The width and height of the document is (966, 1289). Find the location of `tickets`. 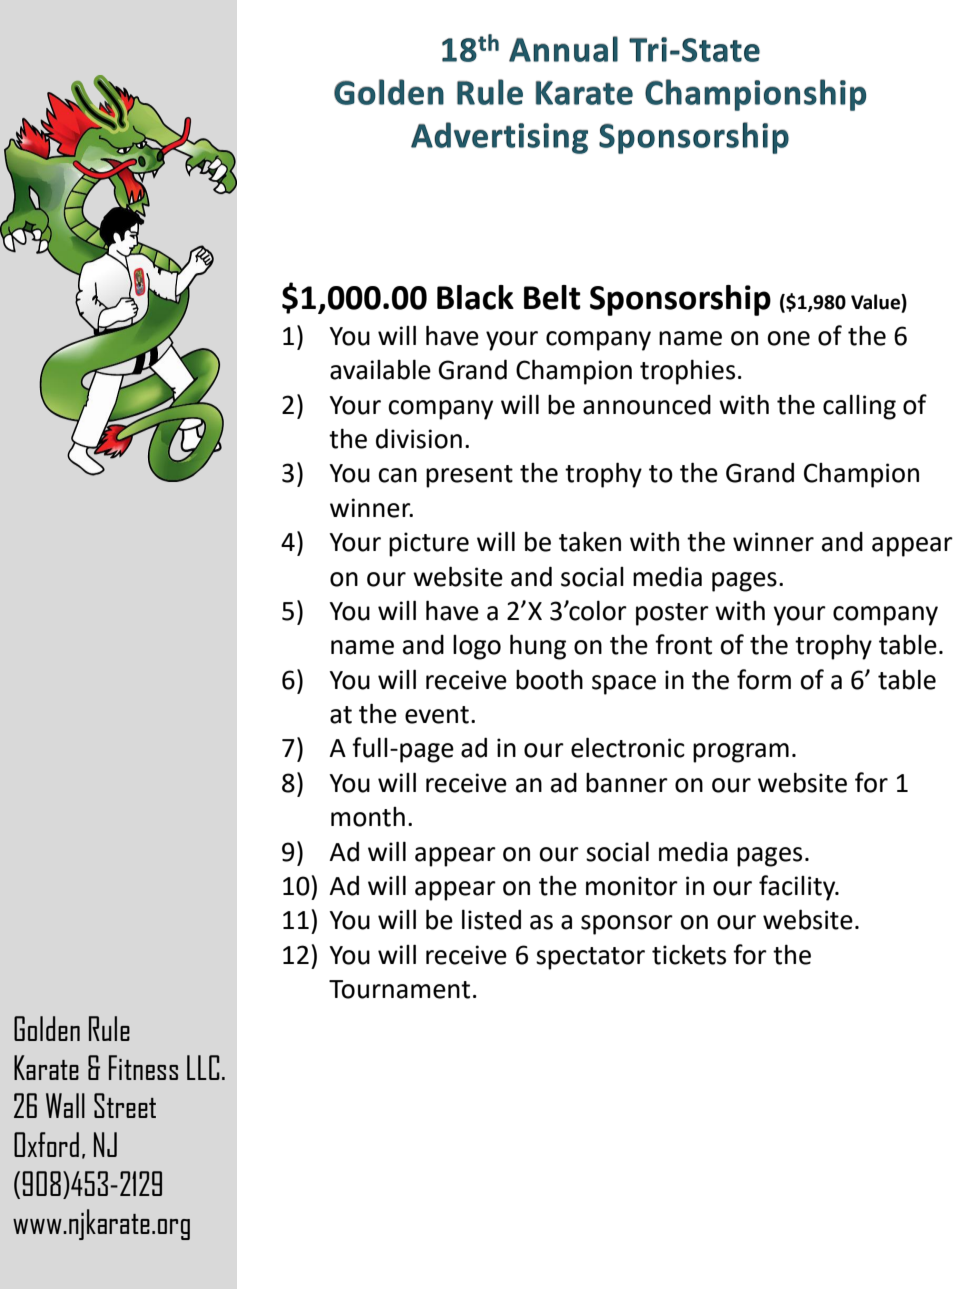

tickets is located at coordinates (689, 954).
